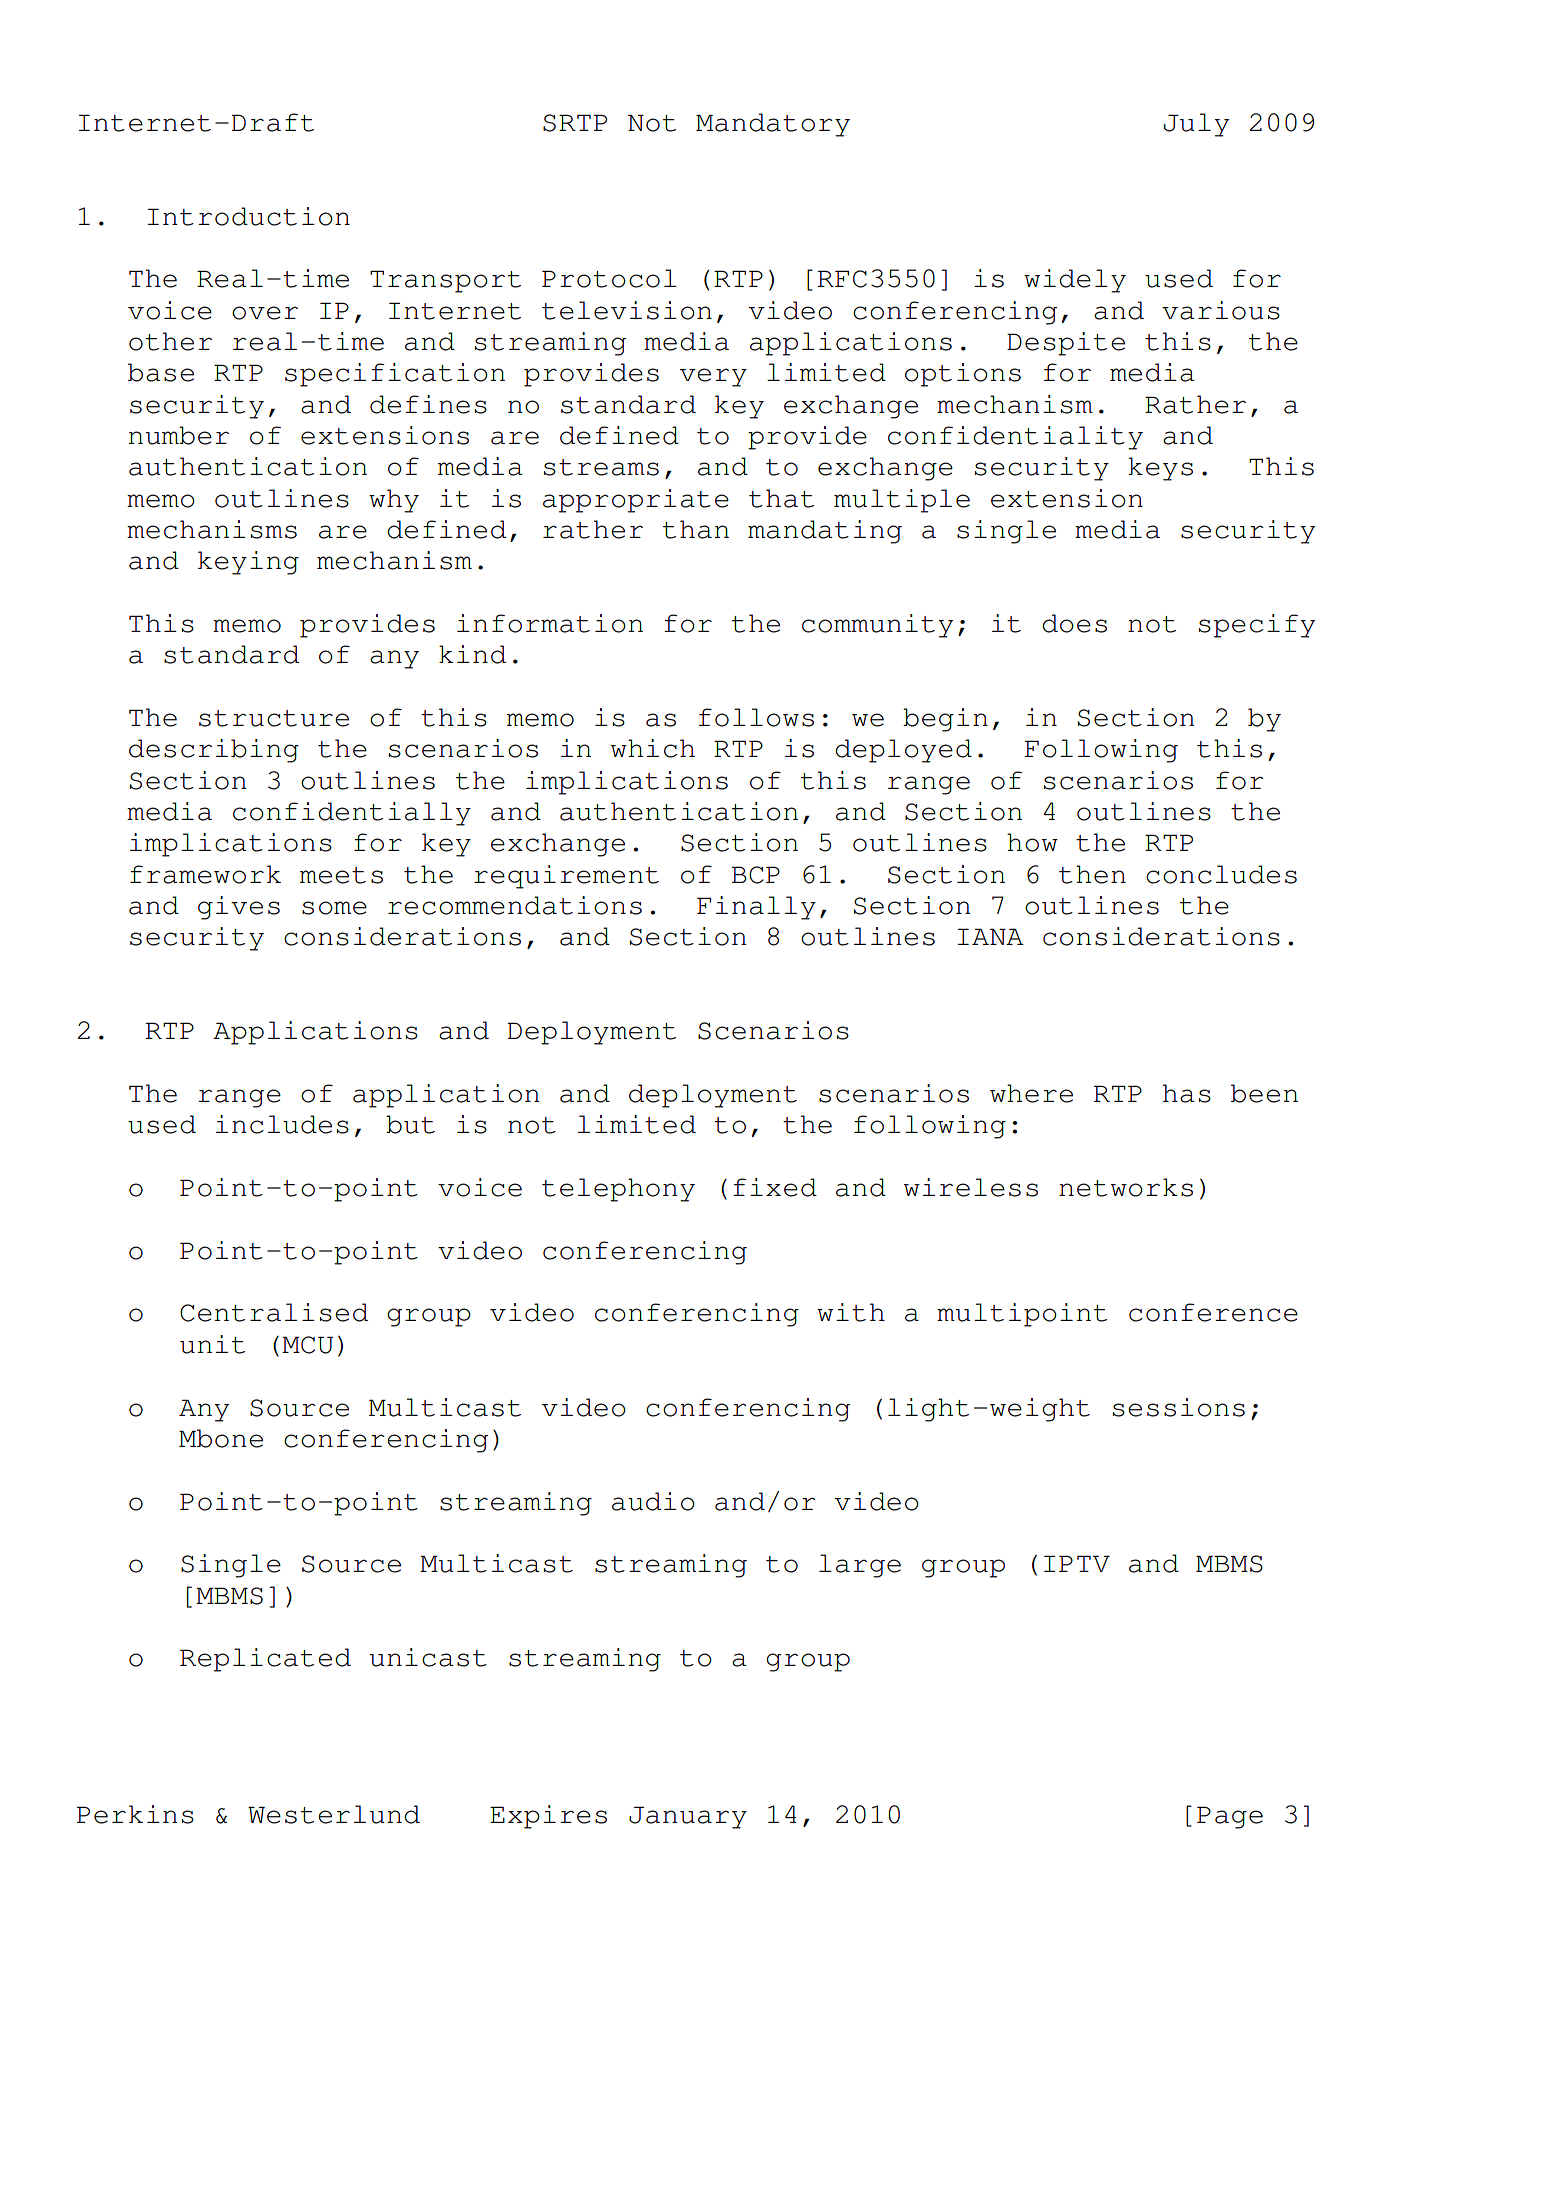 The height and width of the screenshot is (2199, 1554). Describe the element at coordinates (756, 908) in the screenshot. I see `Finally` at that location.
